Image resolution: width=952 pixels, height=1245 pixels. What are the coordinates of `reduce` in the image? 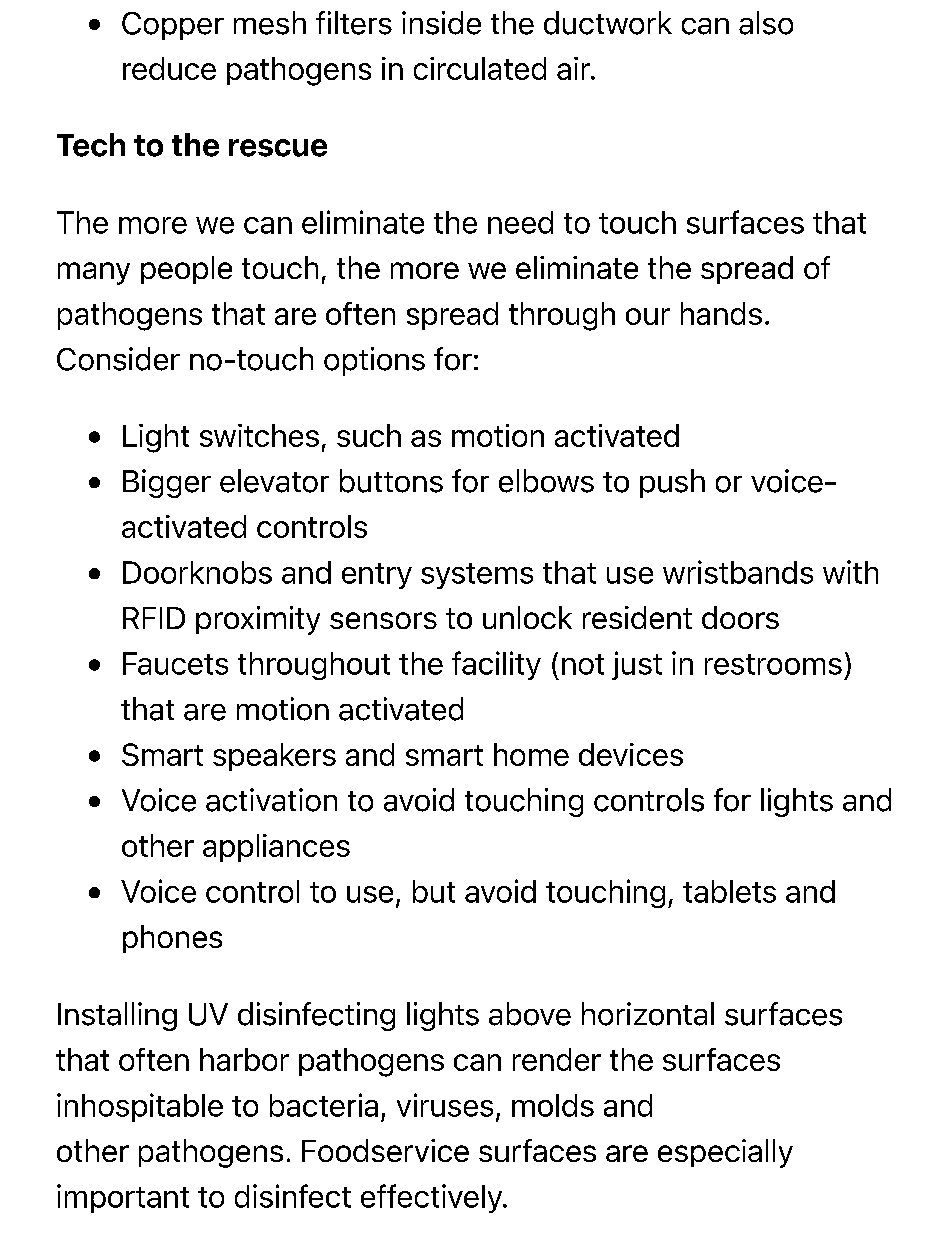 It's located at (169, 68).
